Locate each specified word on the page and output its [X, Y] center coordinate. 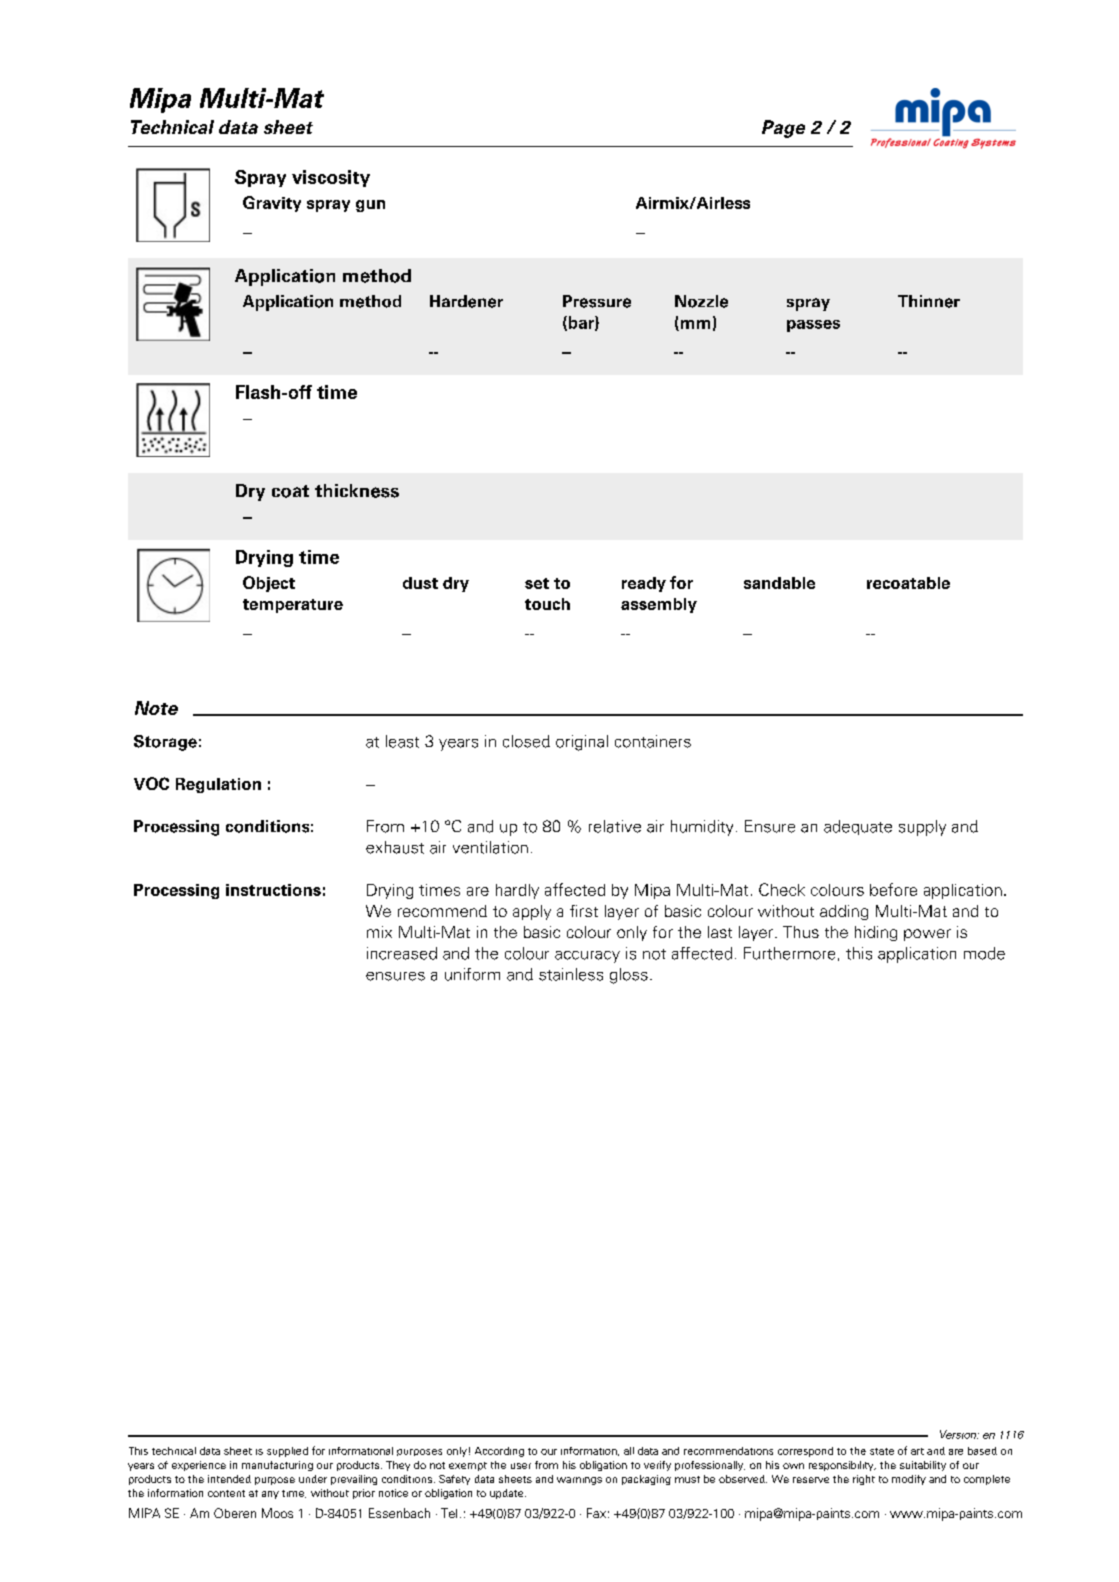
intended [229, 1479]
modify [909, 1480]
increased [402, 953]
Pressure [597, 301]
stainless [571, 974]
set [537, 583]
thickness [357, 491]
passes [813, 326]
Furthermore [789, 953]
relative [615, 826]
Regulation [218, 785]
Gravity [272, 204]
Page [783, 129]
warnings [579, 1481]
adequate [858, 827]
